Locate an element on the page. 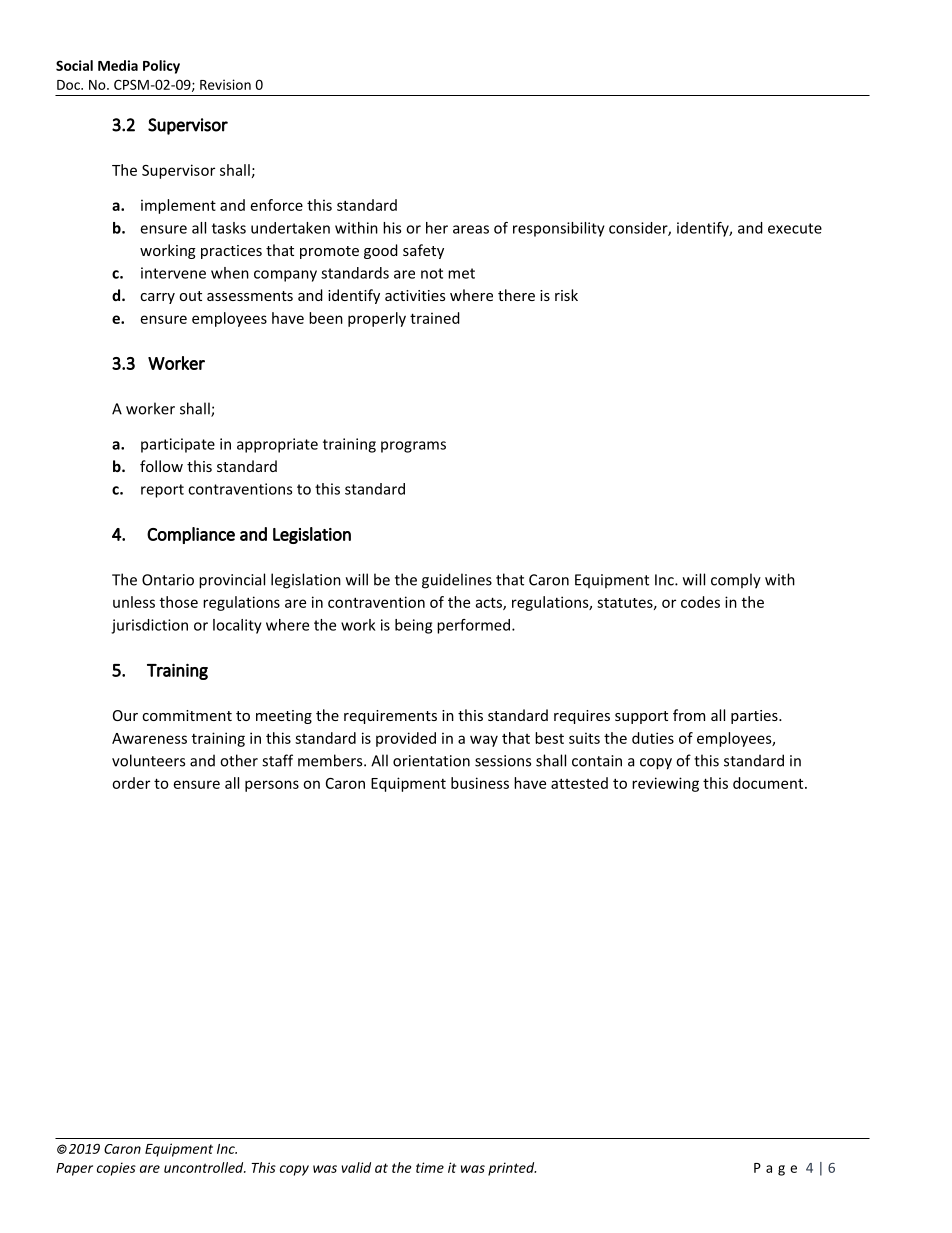 The width and height of the image is (952, 1233). time is located at coordinates (430, 1167).
